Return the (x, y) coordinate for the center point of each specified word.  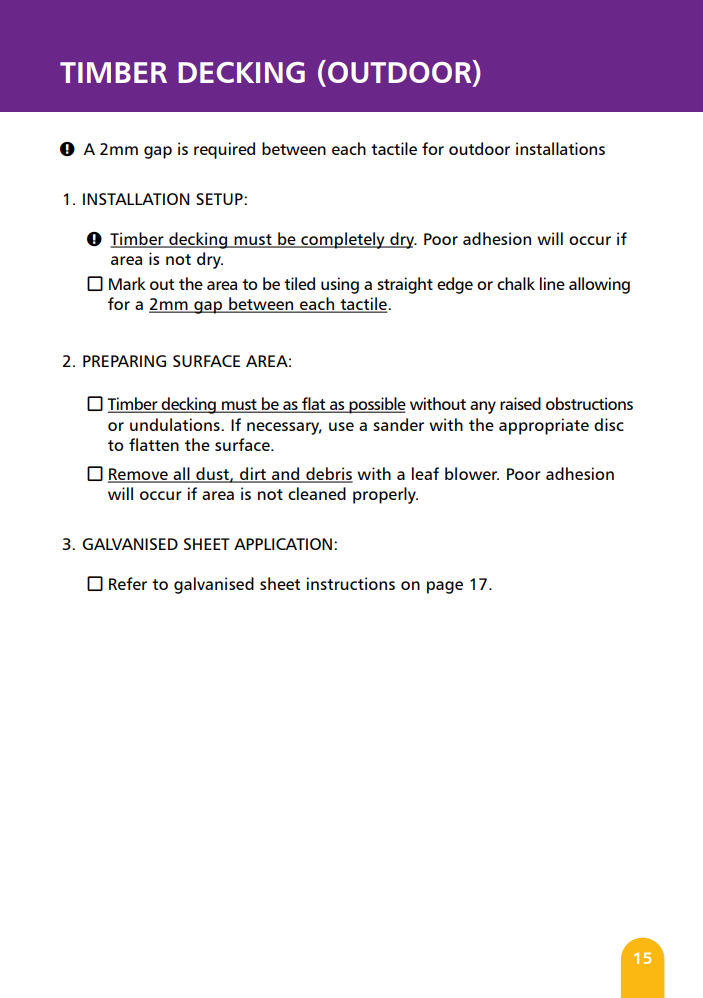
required (224, 150)
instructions (351, 583)
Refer (128, 583)
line (552, 283)
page (445, 587)
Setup (220, 199)
